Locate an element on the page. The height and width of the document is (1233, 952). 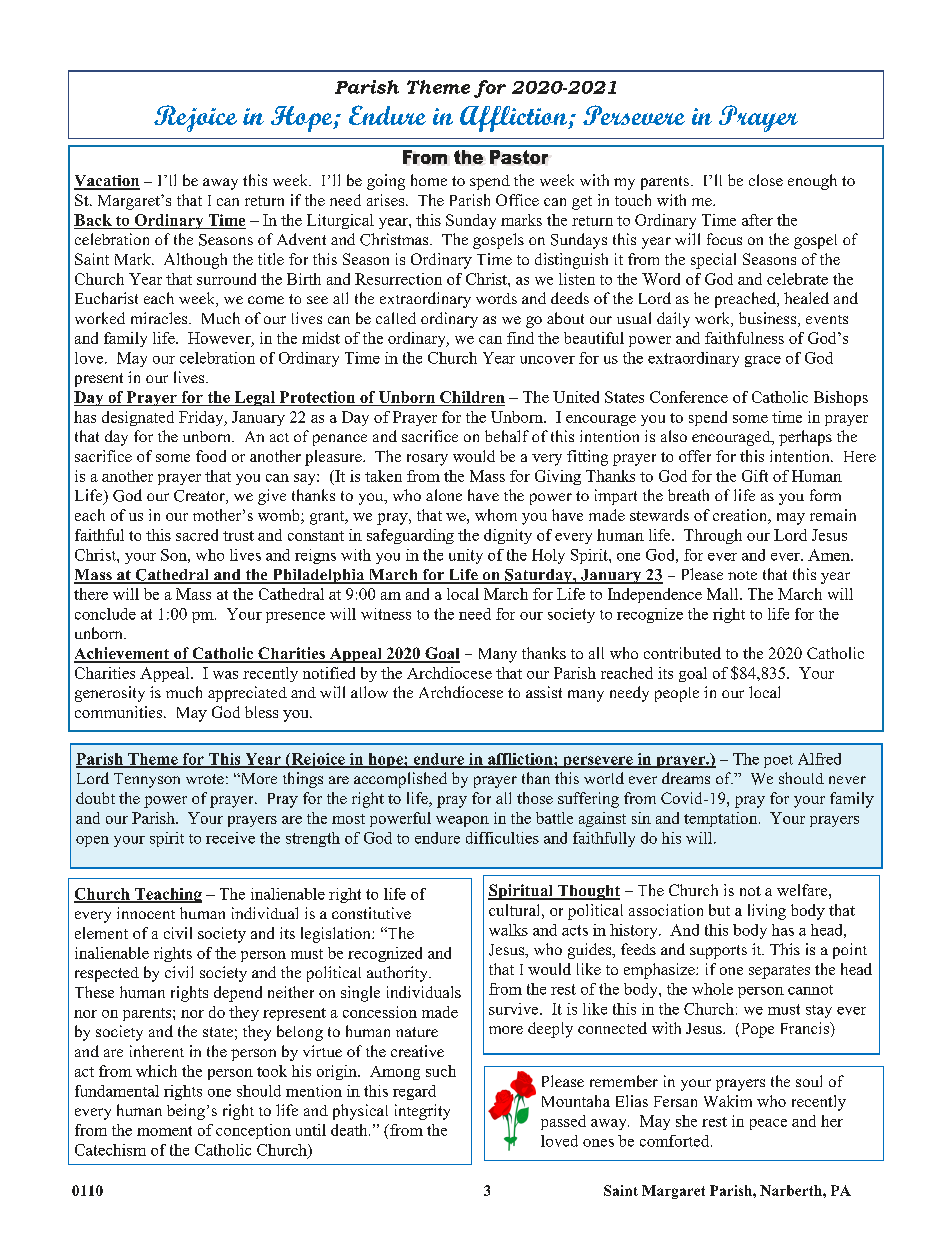
temptation is located at coordinates (722, 819).
